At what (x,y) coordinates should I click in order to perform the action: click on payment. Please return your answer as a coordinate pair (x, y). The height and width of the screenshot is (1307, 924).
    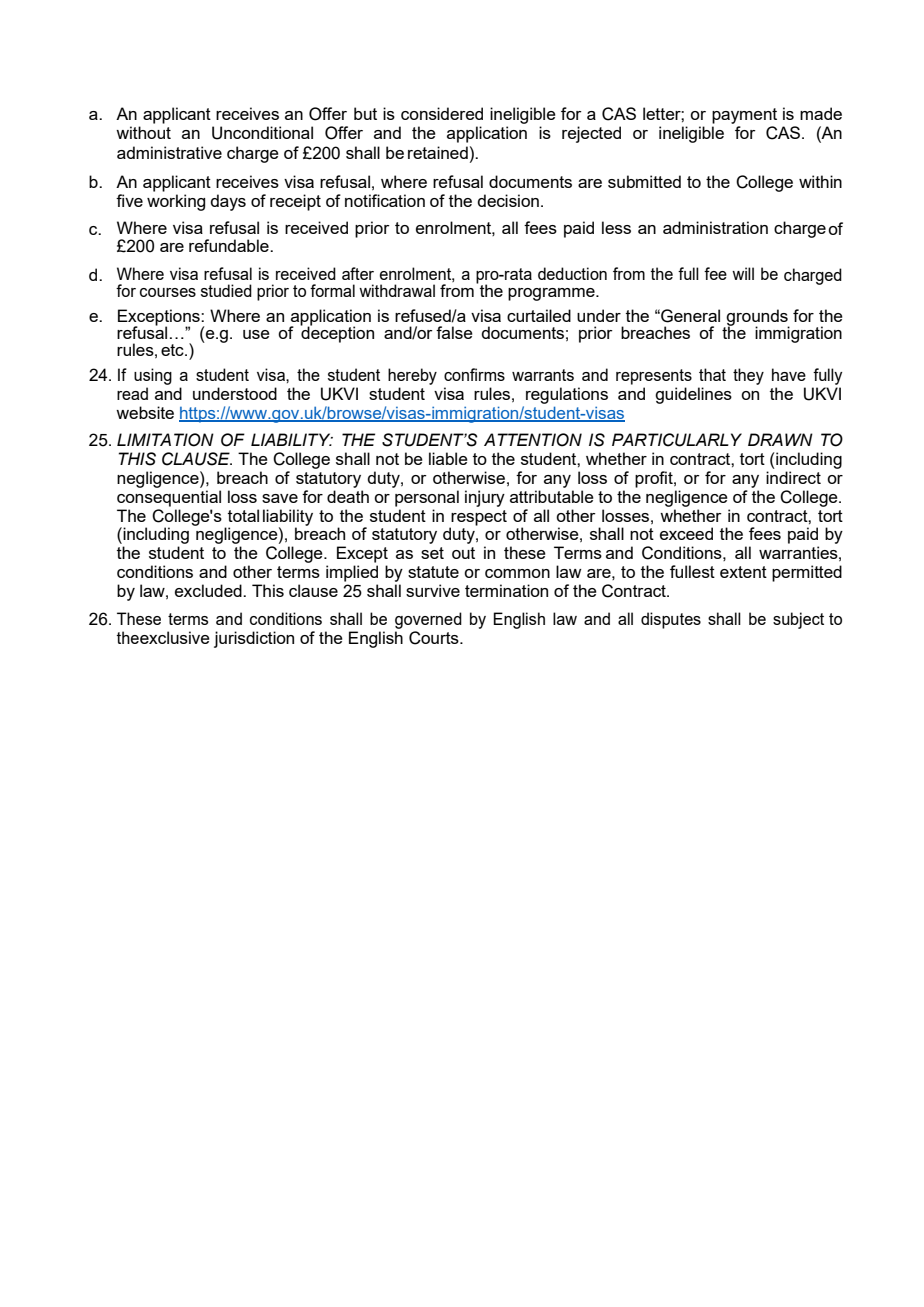
    Looking at the image, I should click on (744, 116).
